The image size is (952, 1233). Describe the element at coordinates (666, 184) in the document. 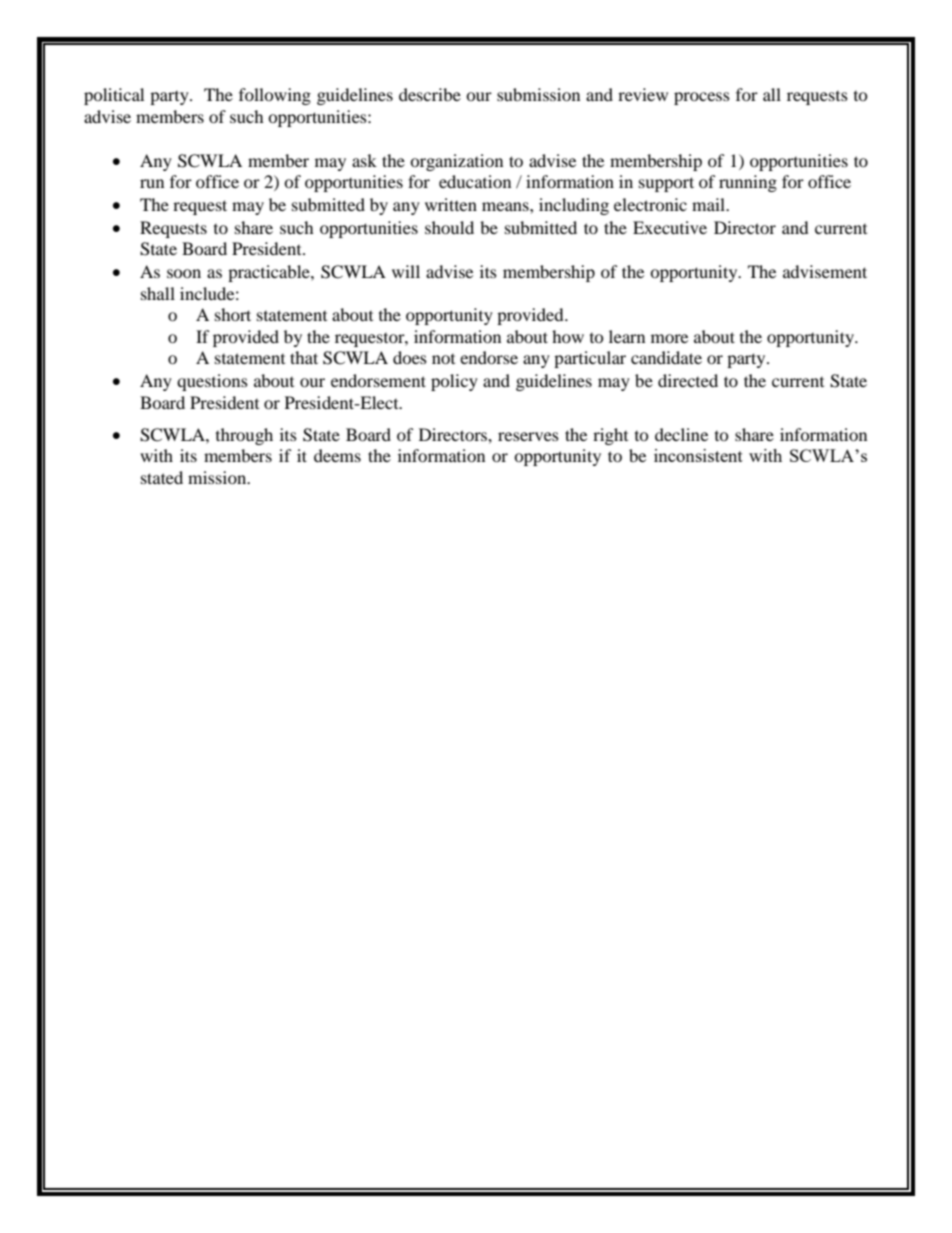

I see `support` at that location.
